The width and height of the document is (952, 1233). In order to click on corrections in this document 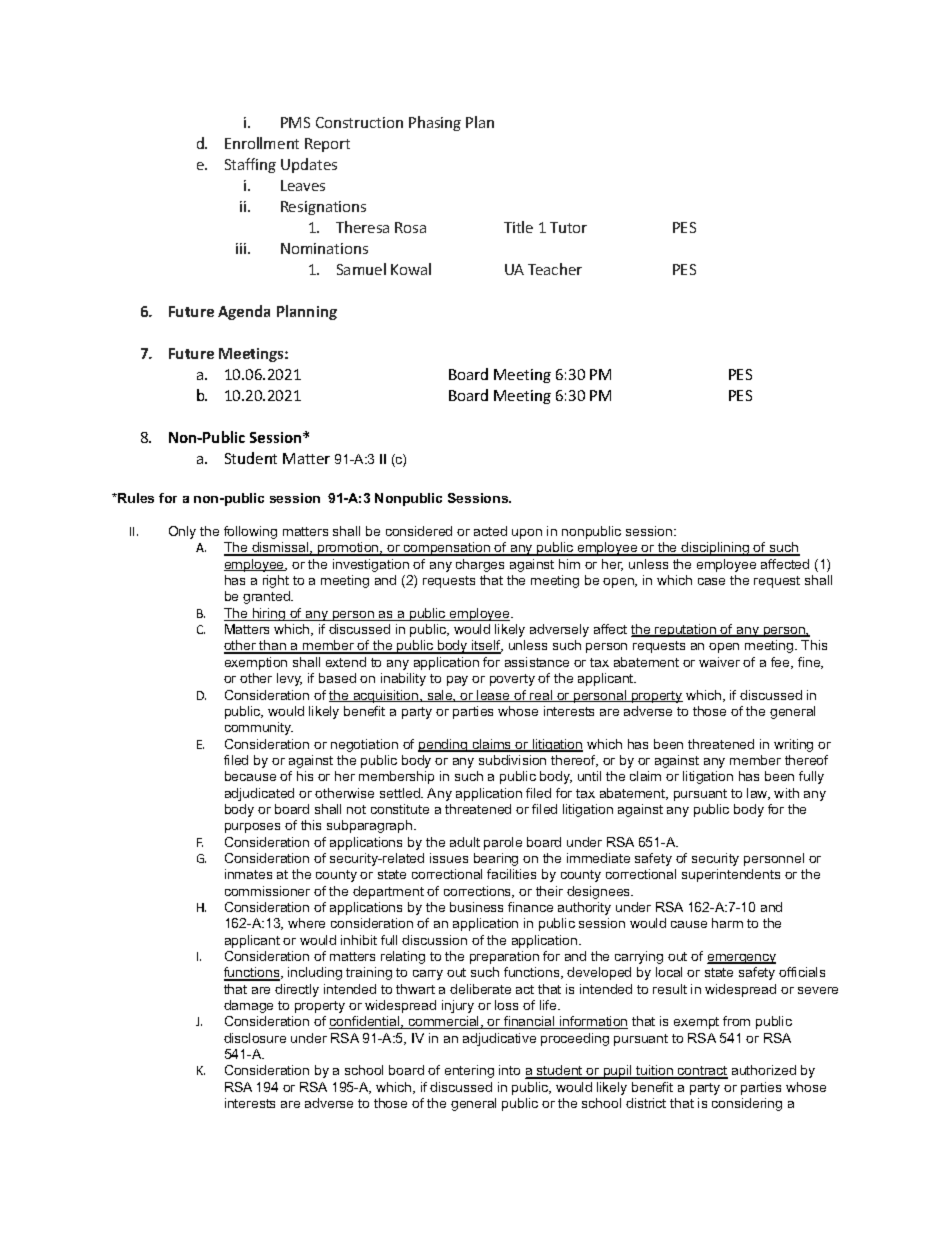, I will do `click(479, 892)`.
